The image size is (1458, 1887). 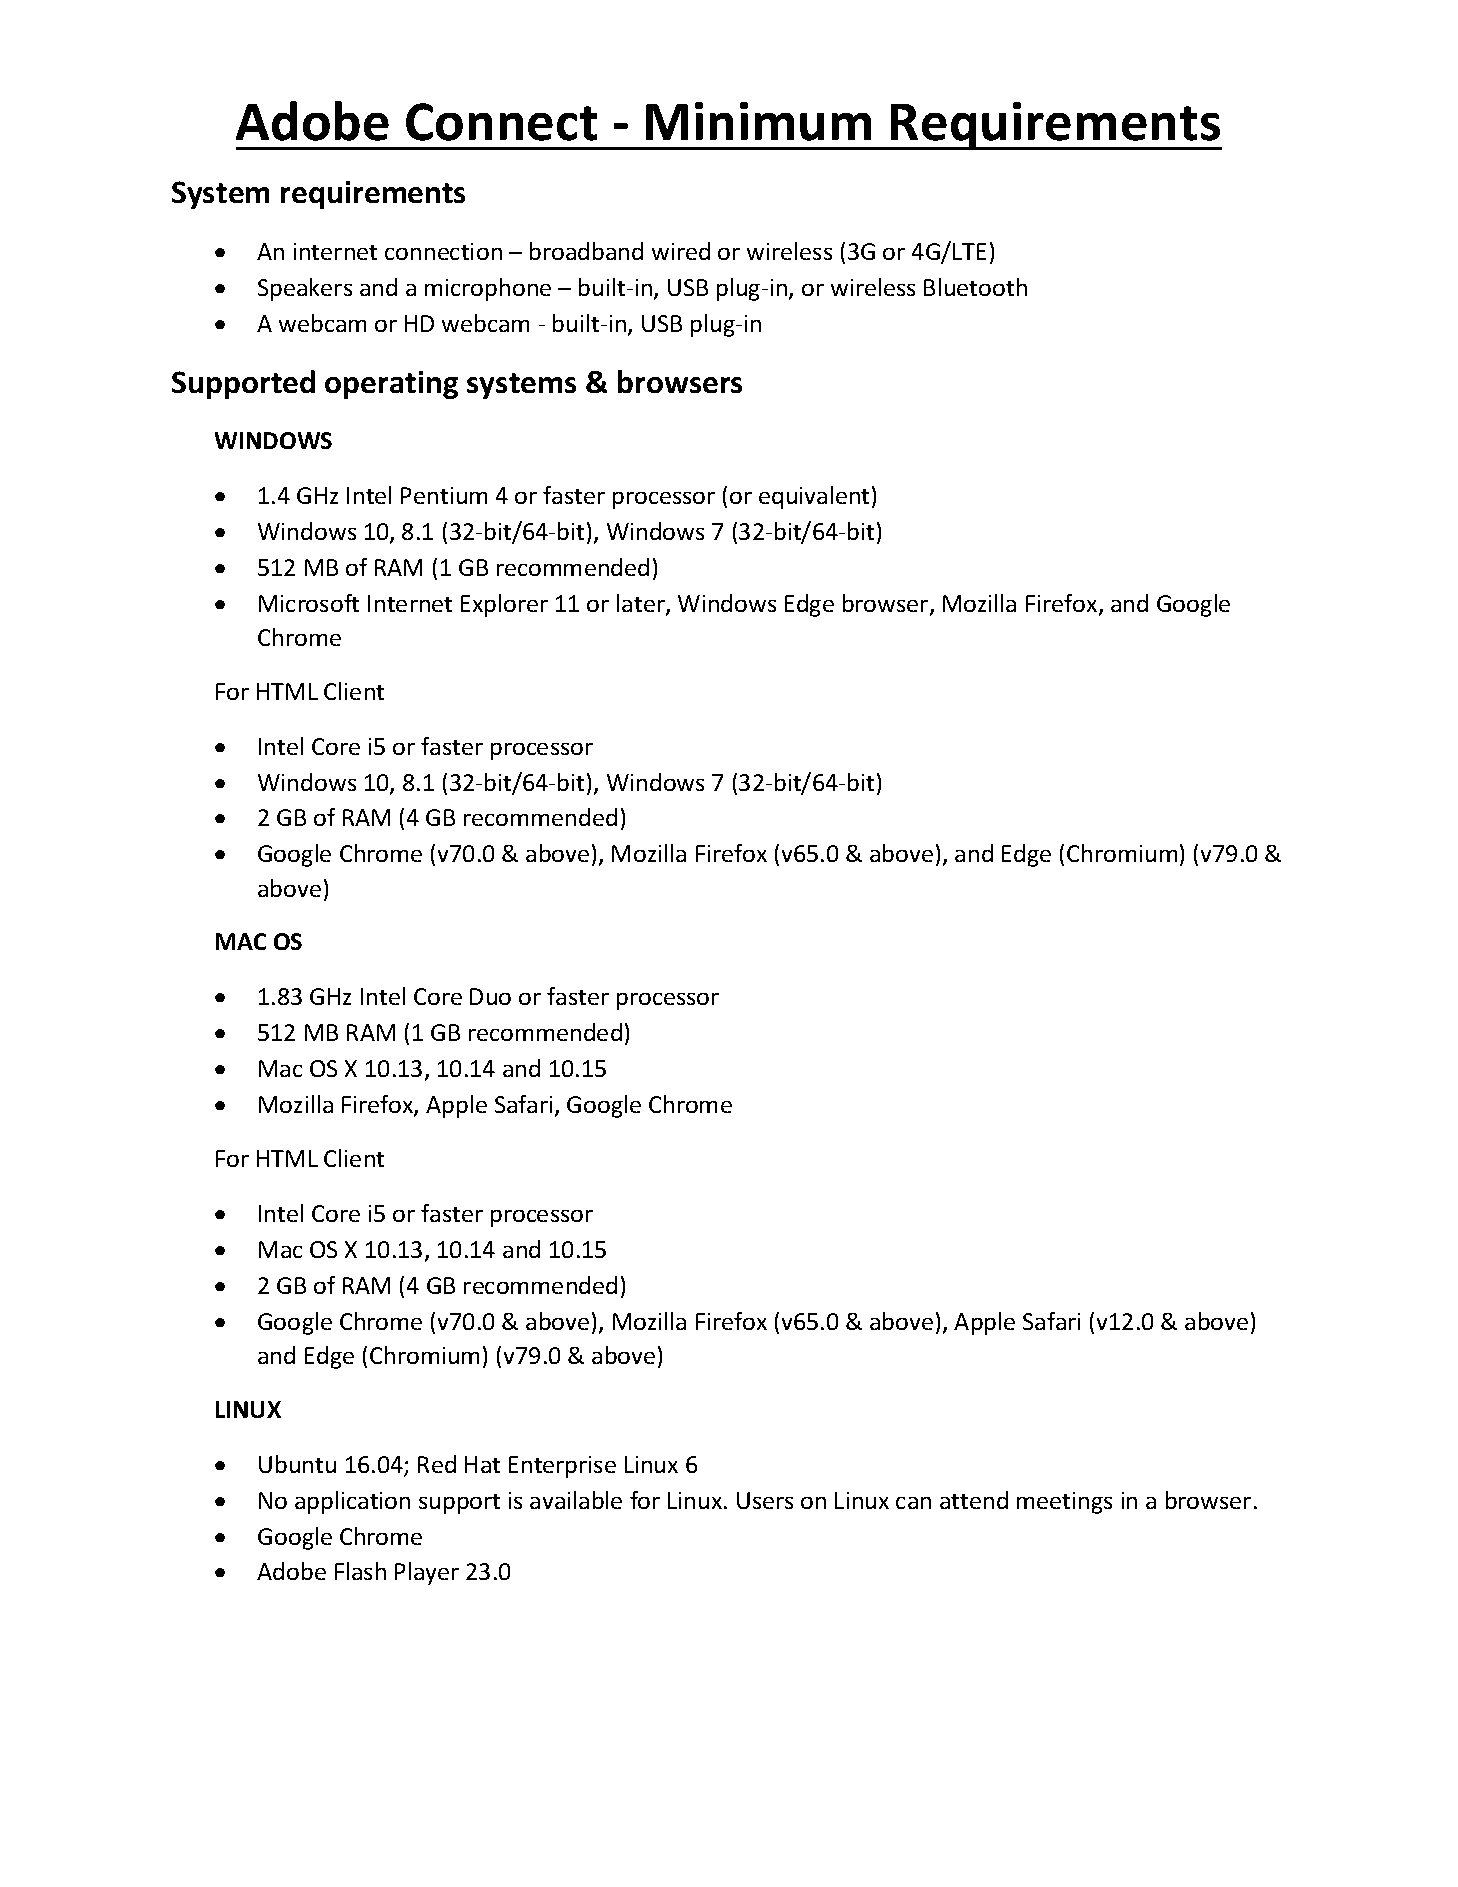 I want to click on Speakers, so click(x=305, y=289).
